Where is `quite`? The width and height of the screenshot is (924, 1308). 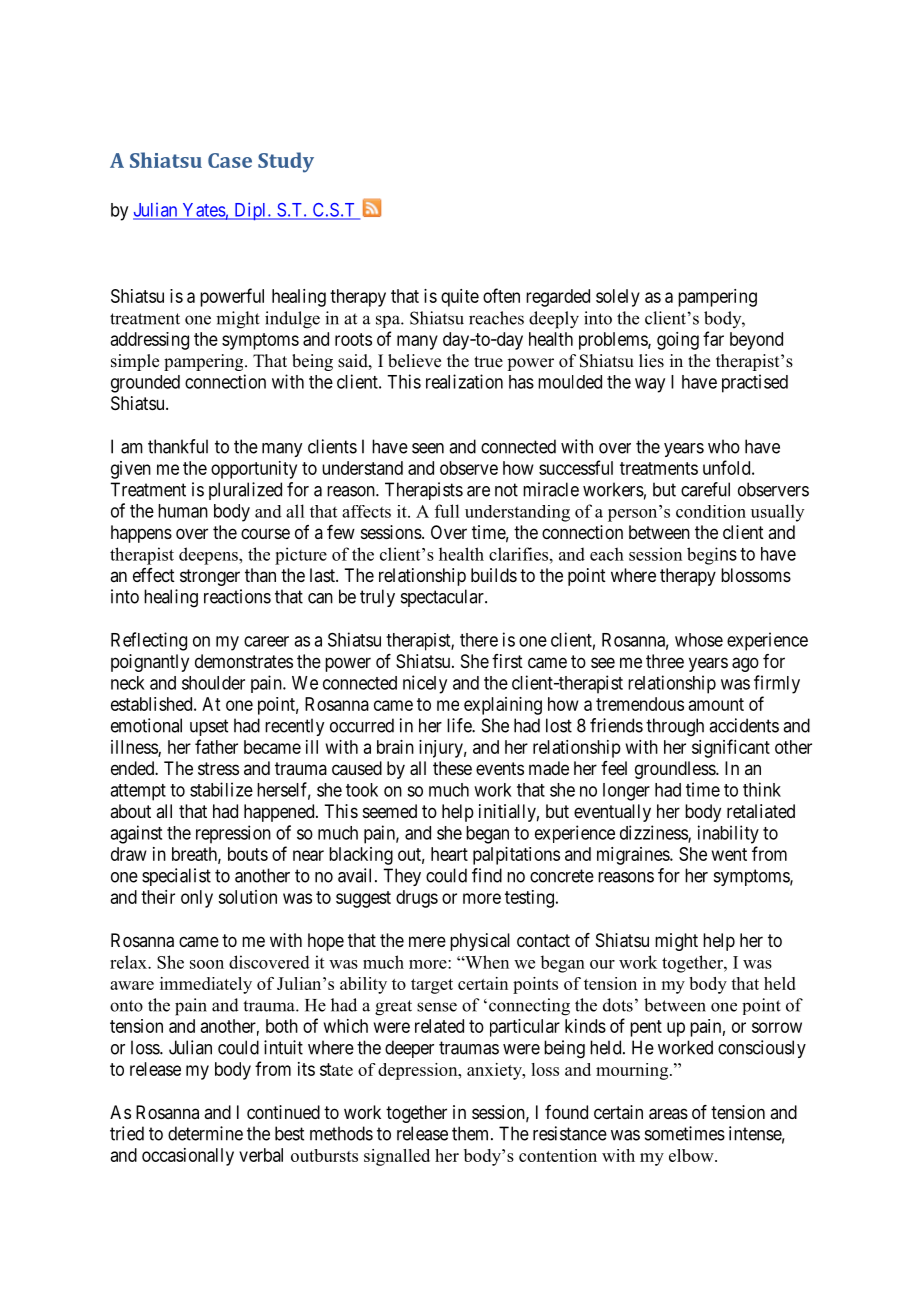
quite is located at coordinates (460, 298).
